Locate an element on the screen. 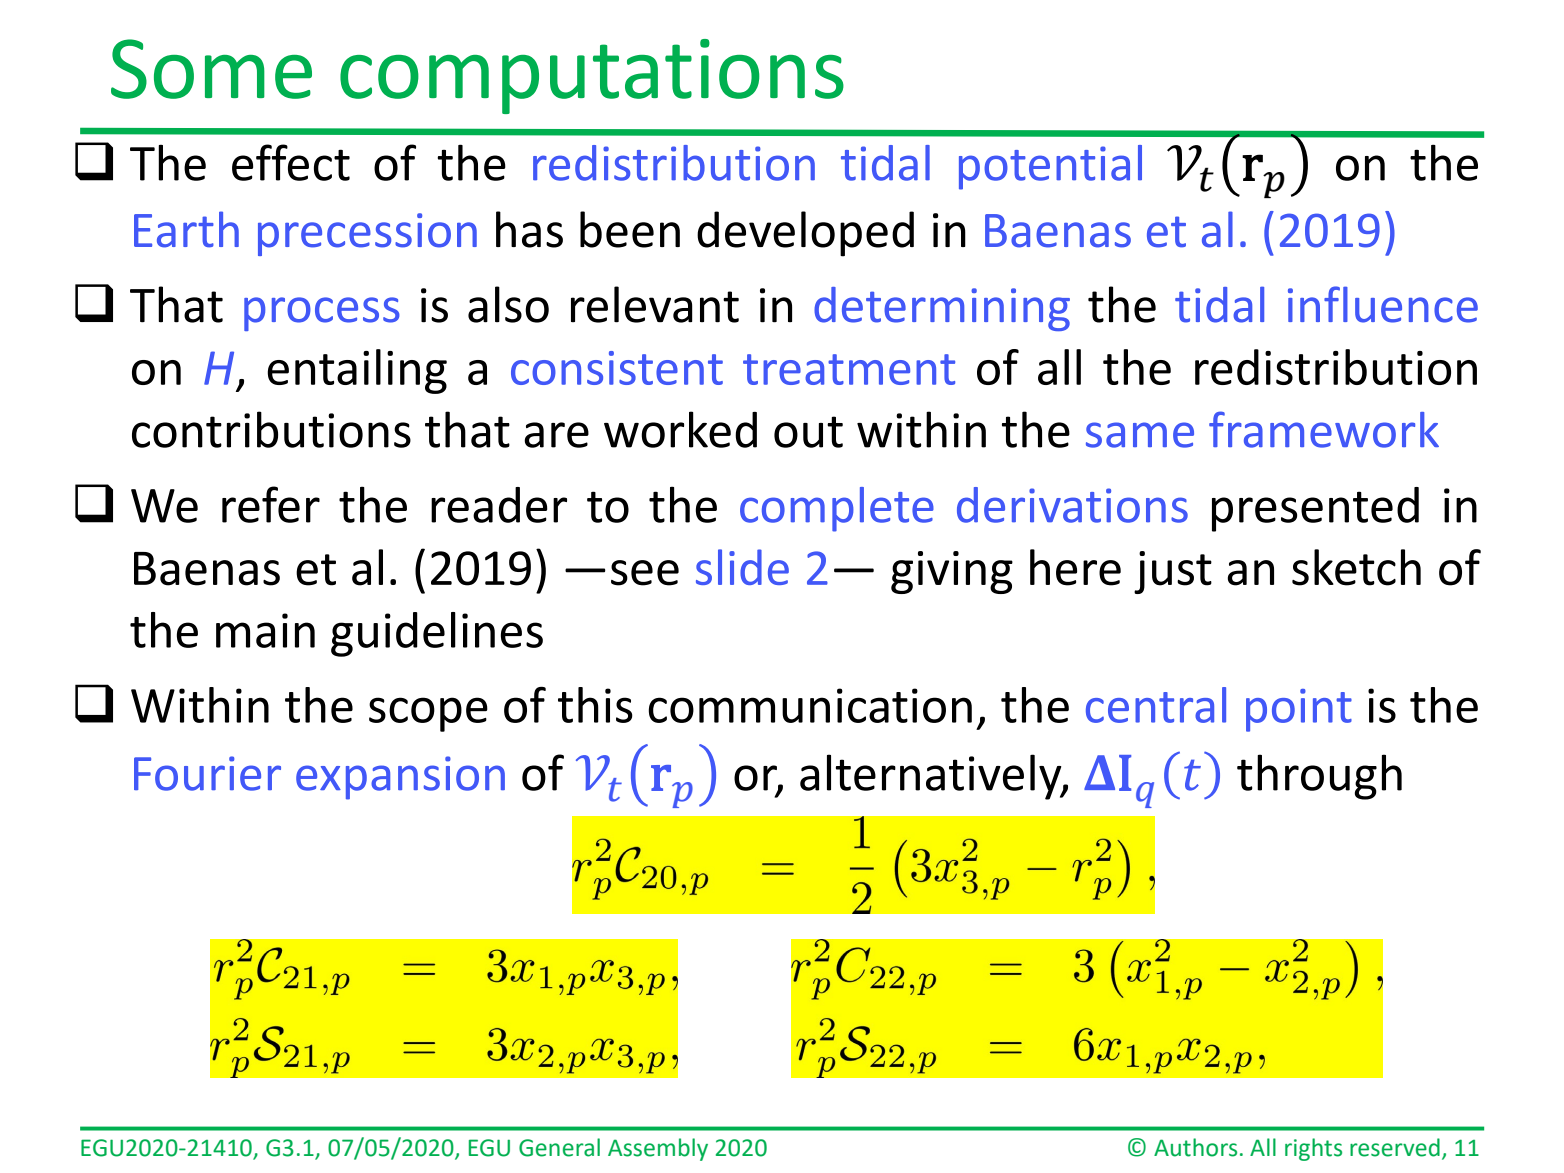 Image resolution: width=1564 pixels, height=1173 pixels. communication is located at coordinates (810, 705).
